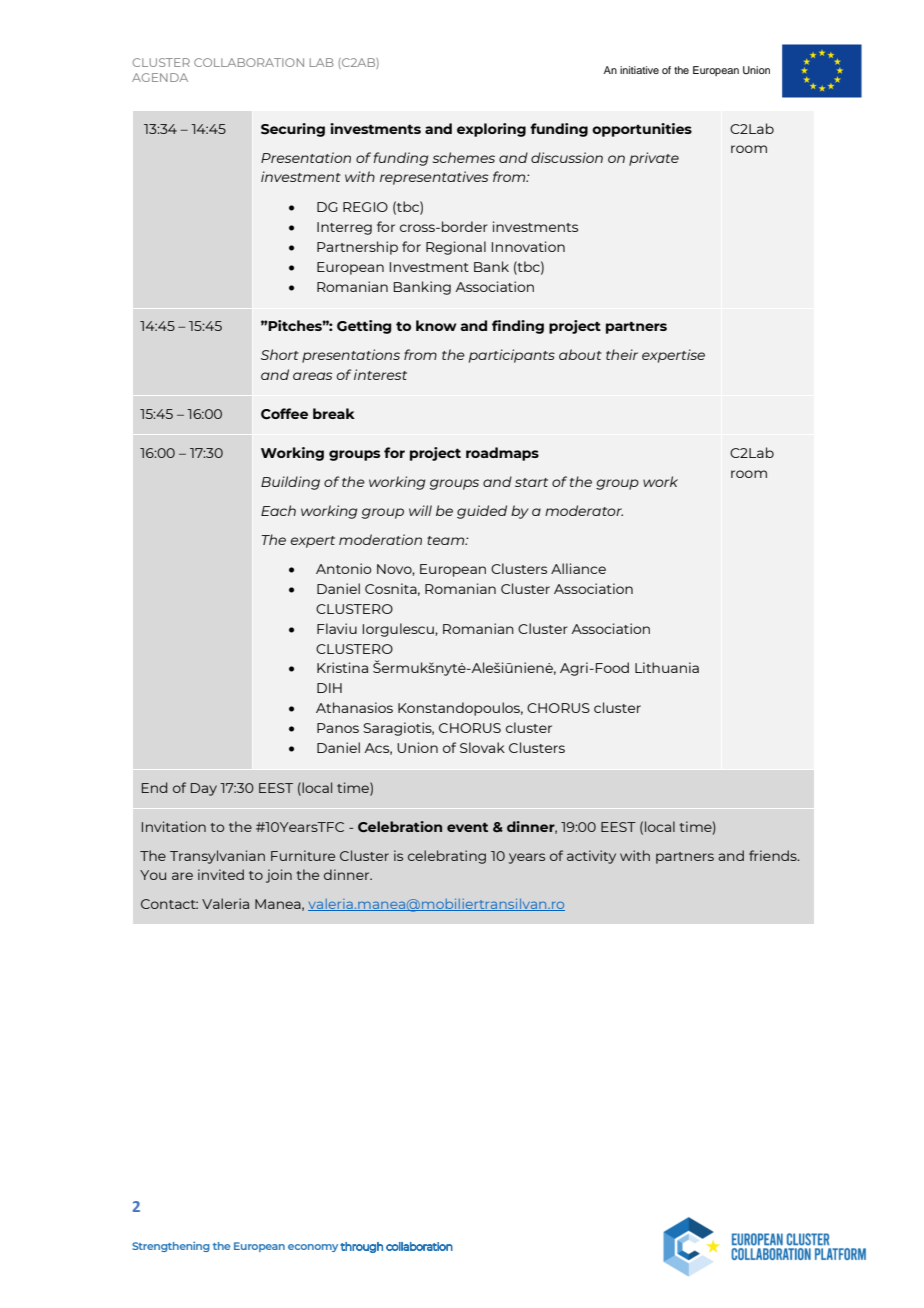 The width and height of the screenshot is (924, 1308). What do you see at coordinates (774, 855) in the screenshot?
I see `friends` at bounding box center [774, 855].
